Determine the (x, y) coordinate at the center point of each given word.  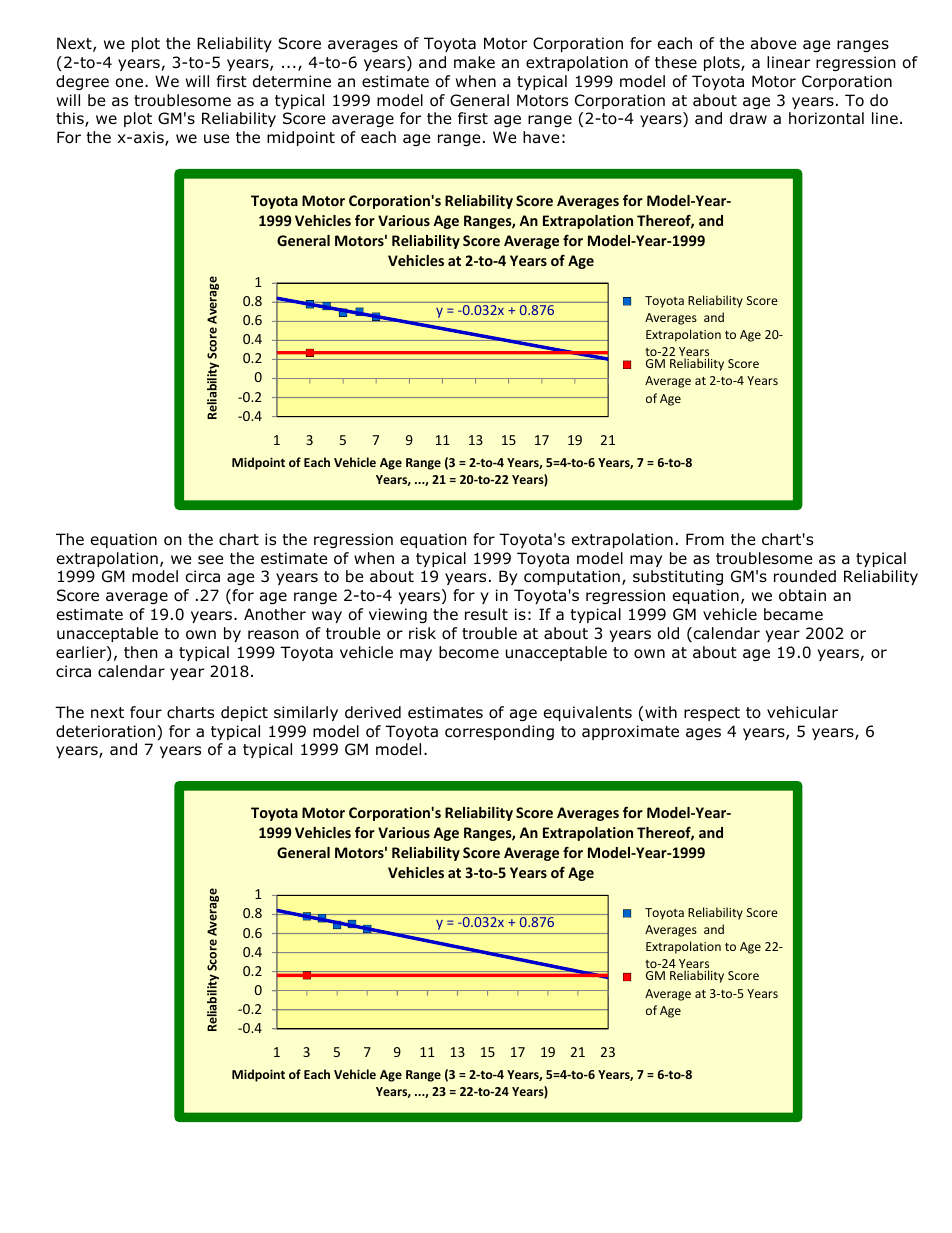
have (541, 137)
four (146, 712)
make (474, 62)
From (705, 539)
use (216, 138)
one (131, 83)
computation (572, 577)
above (773, 43)
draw (748, 118)
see (210, 559)
